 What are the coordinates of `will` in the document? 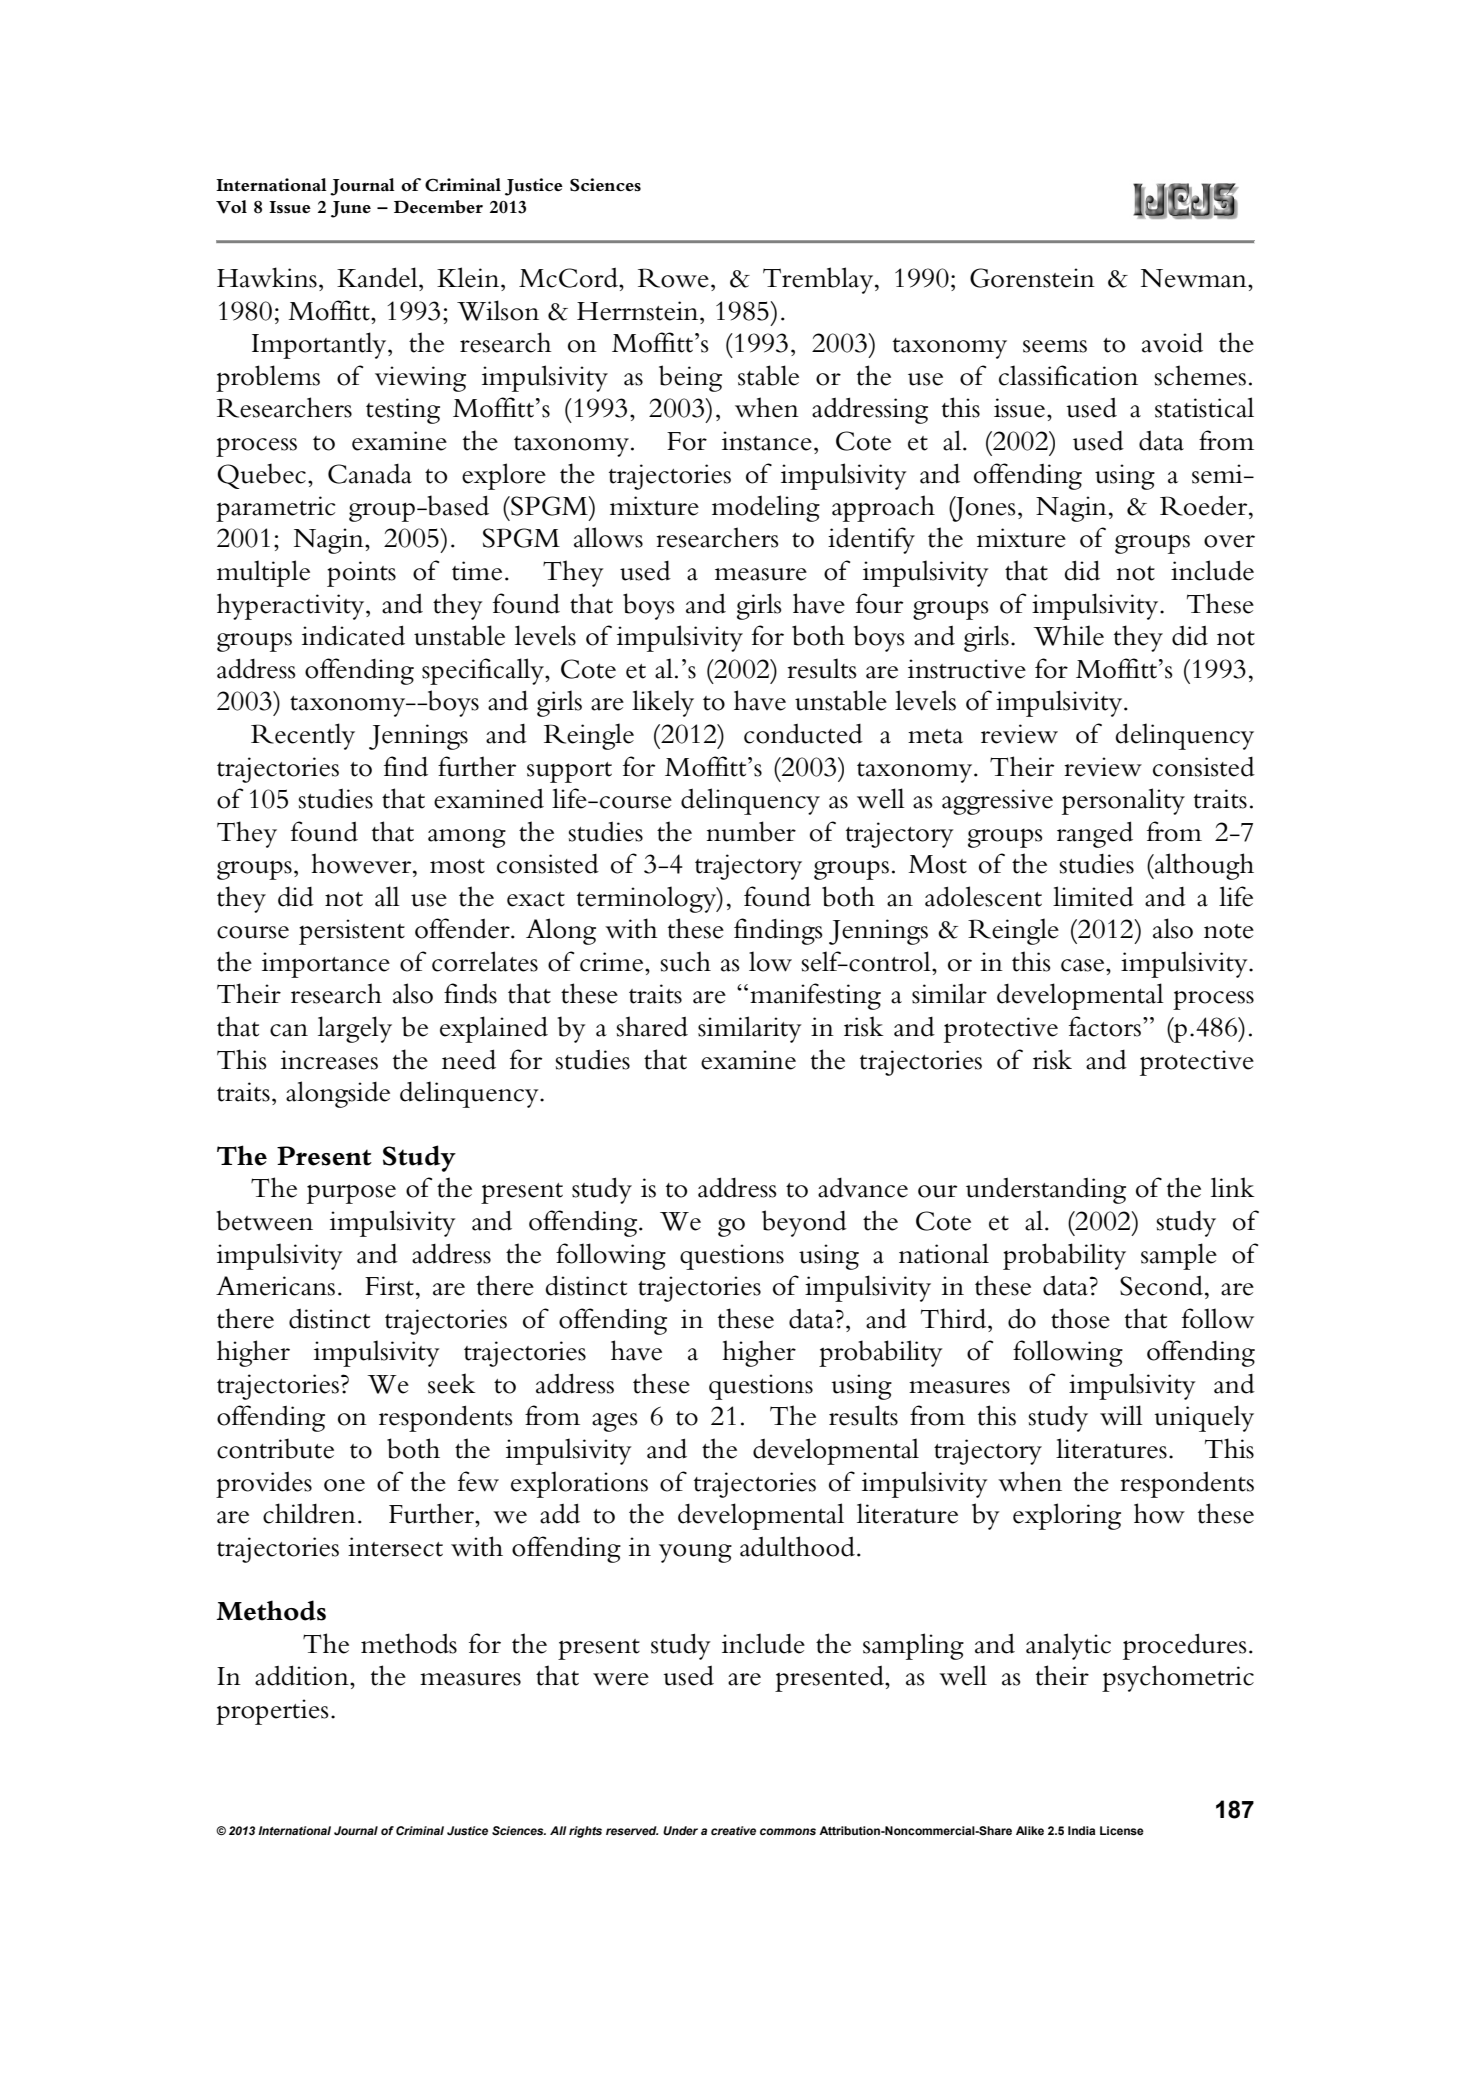 It's located at (1121, 1415).
